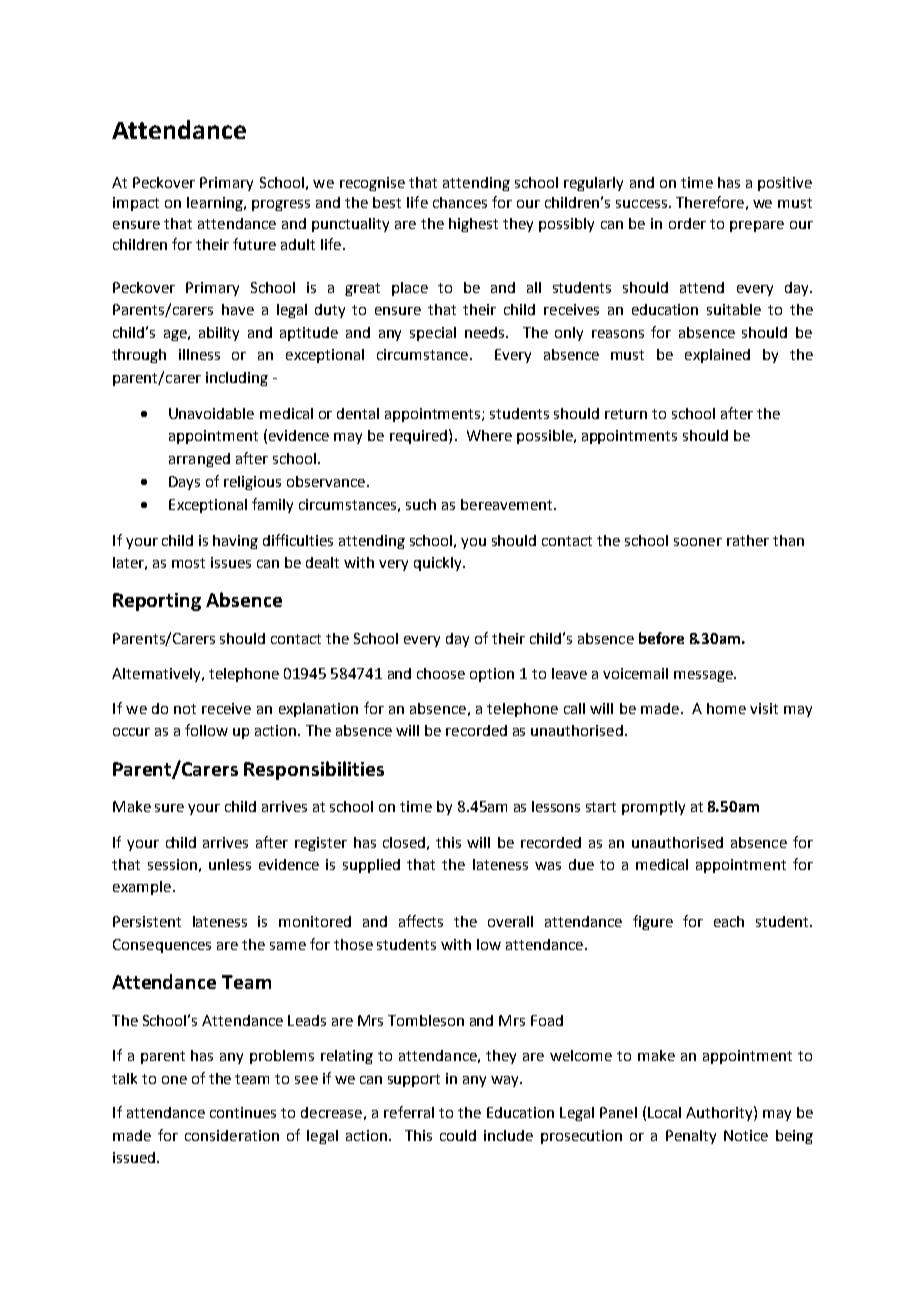  I want to click on affects, so click(421, 921).
